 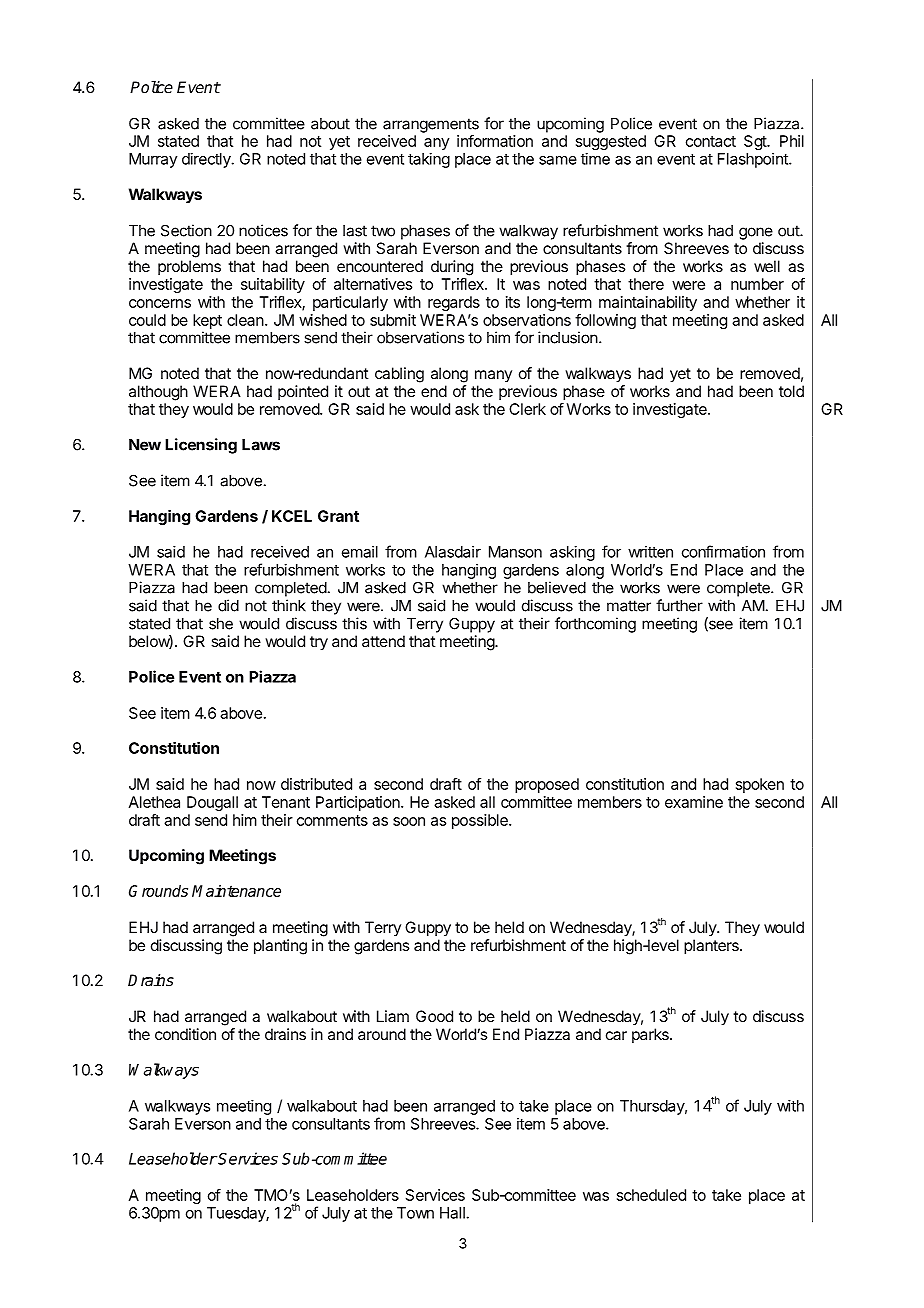 I want to click on Licensing, so click(x=201, y=446).
